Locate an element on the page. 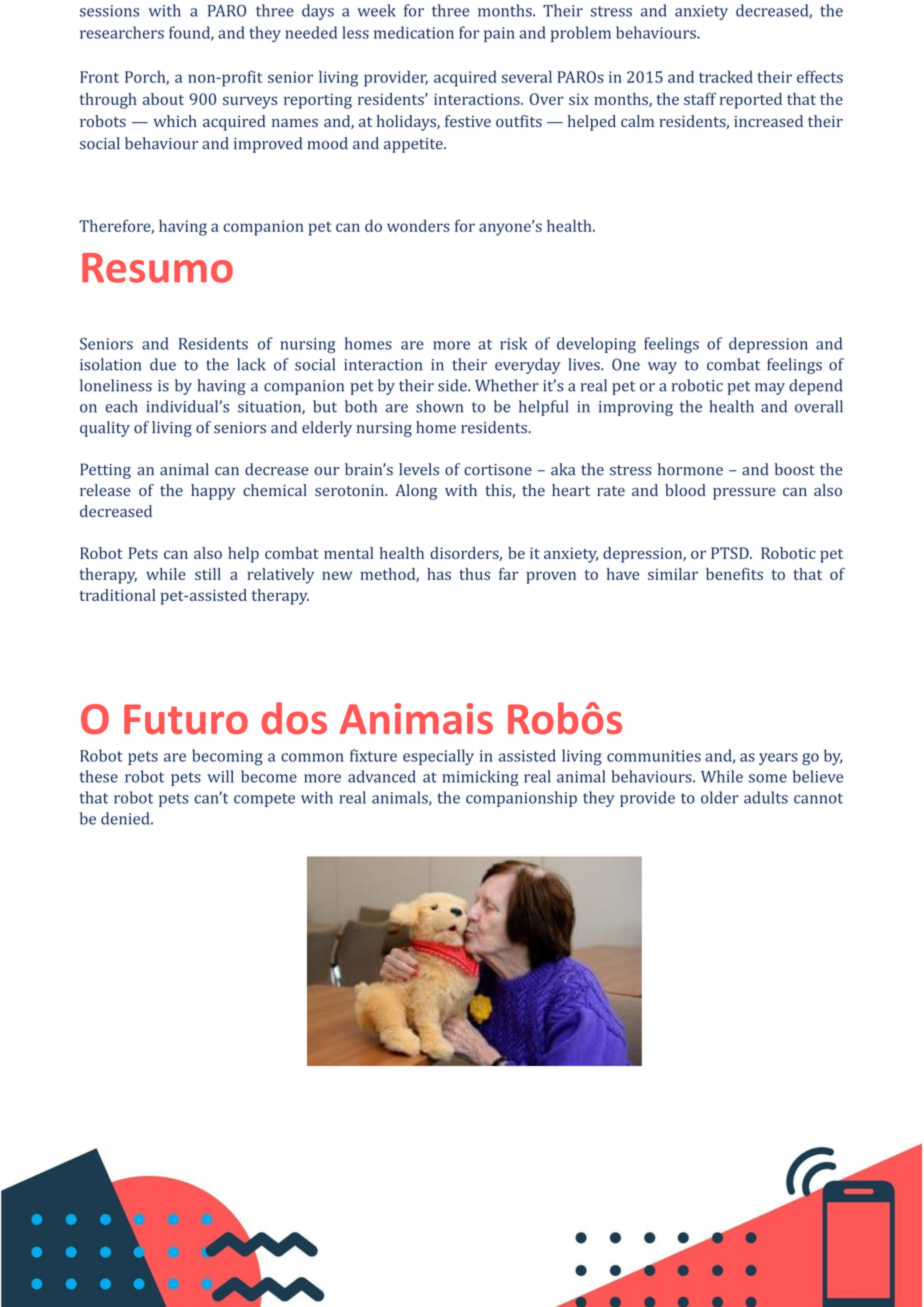  shown is located at coordinates (439, 406).
